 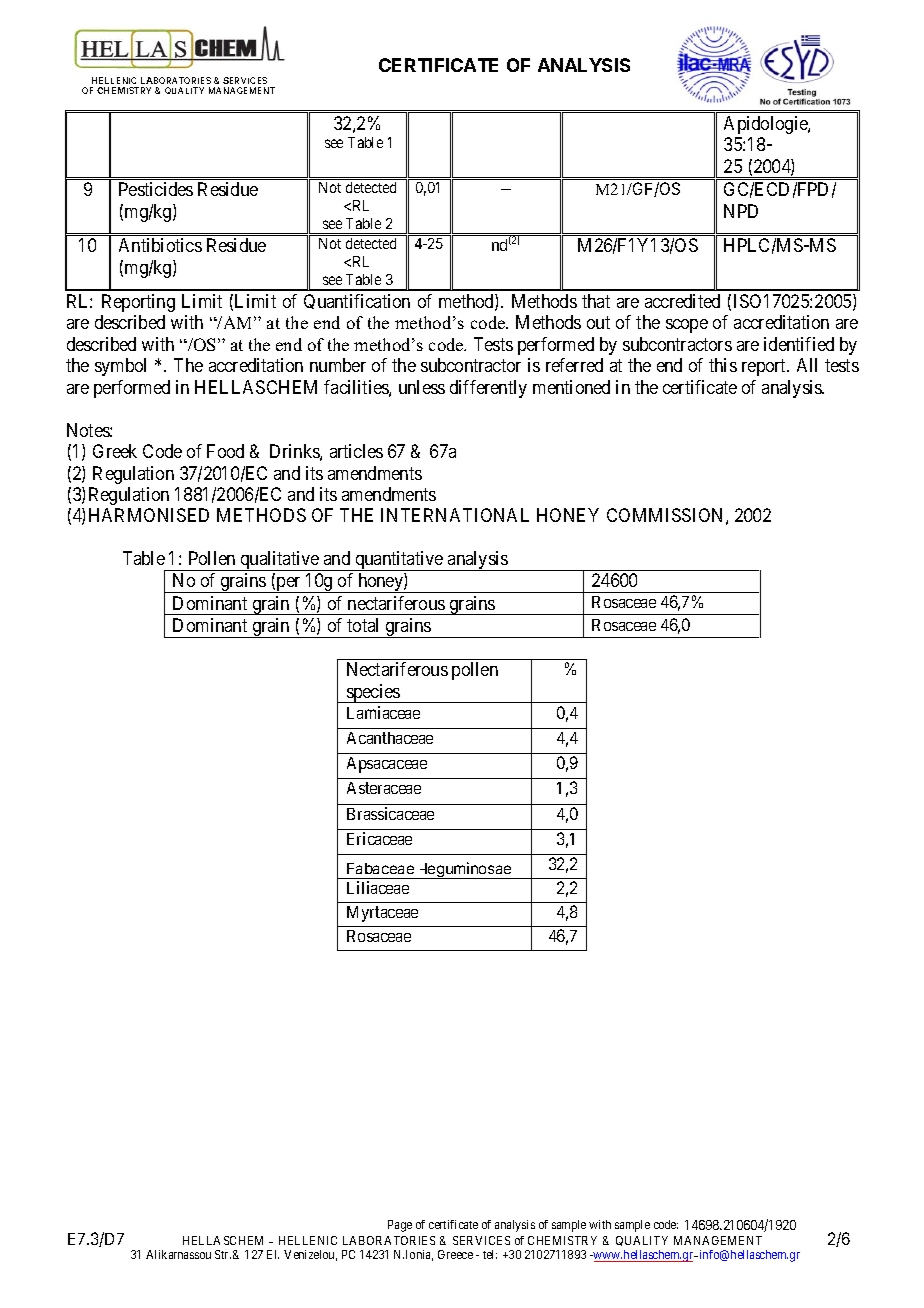 What do you see at coordinates (596, 301) in the screenshot?
I see `that` at bounding box center [596, 301].
